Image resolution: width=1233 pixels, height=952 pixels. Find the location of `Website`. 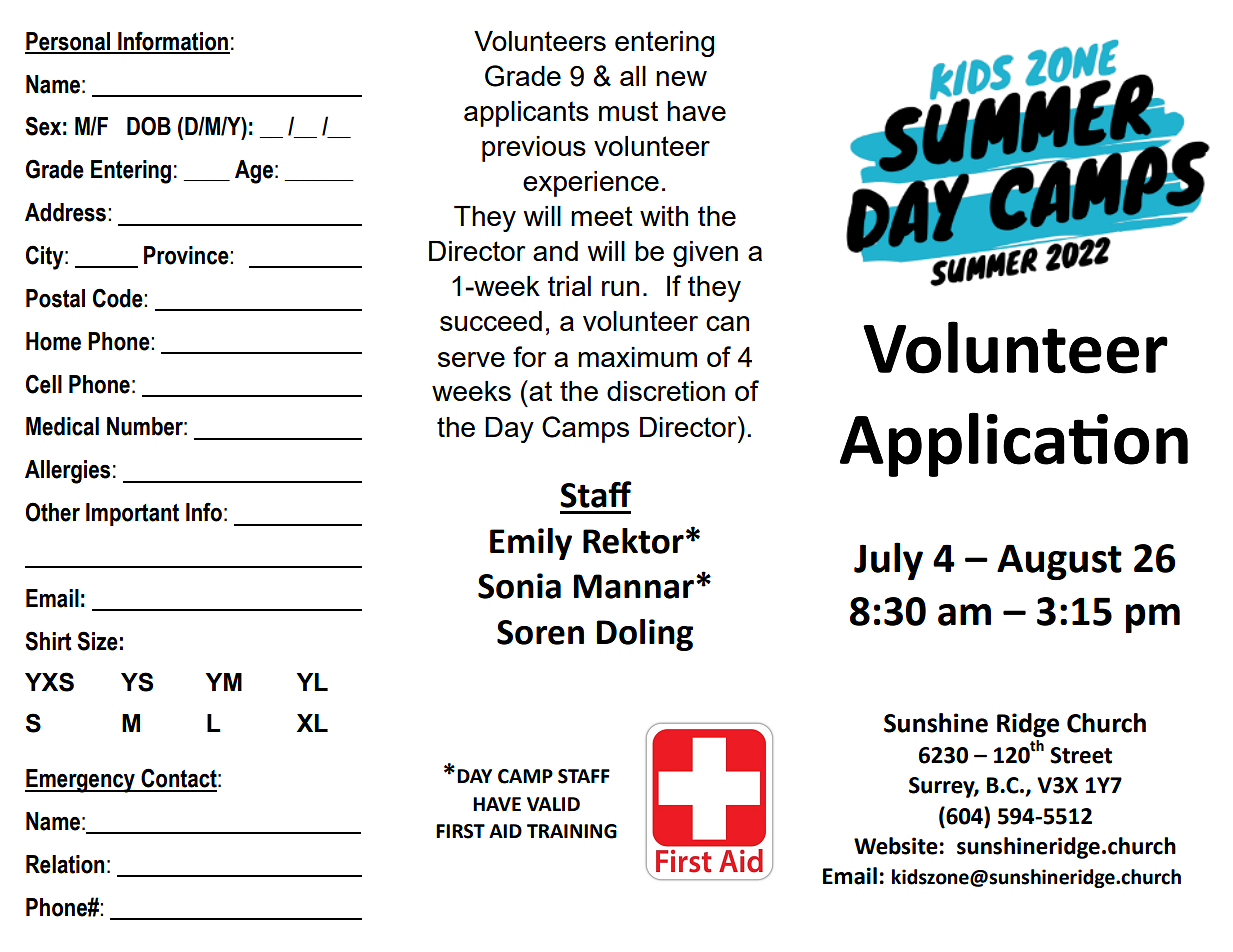

Website is located at coordinates (896, 846).
